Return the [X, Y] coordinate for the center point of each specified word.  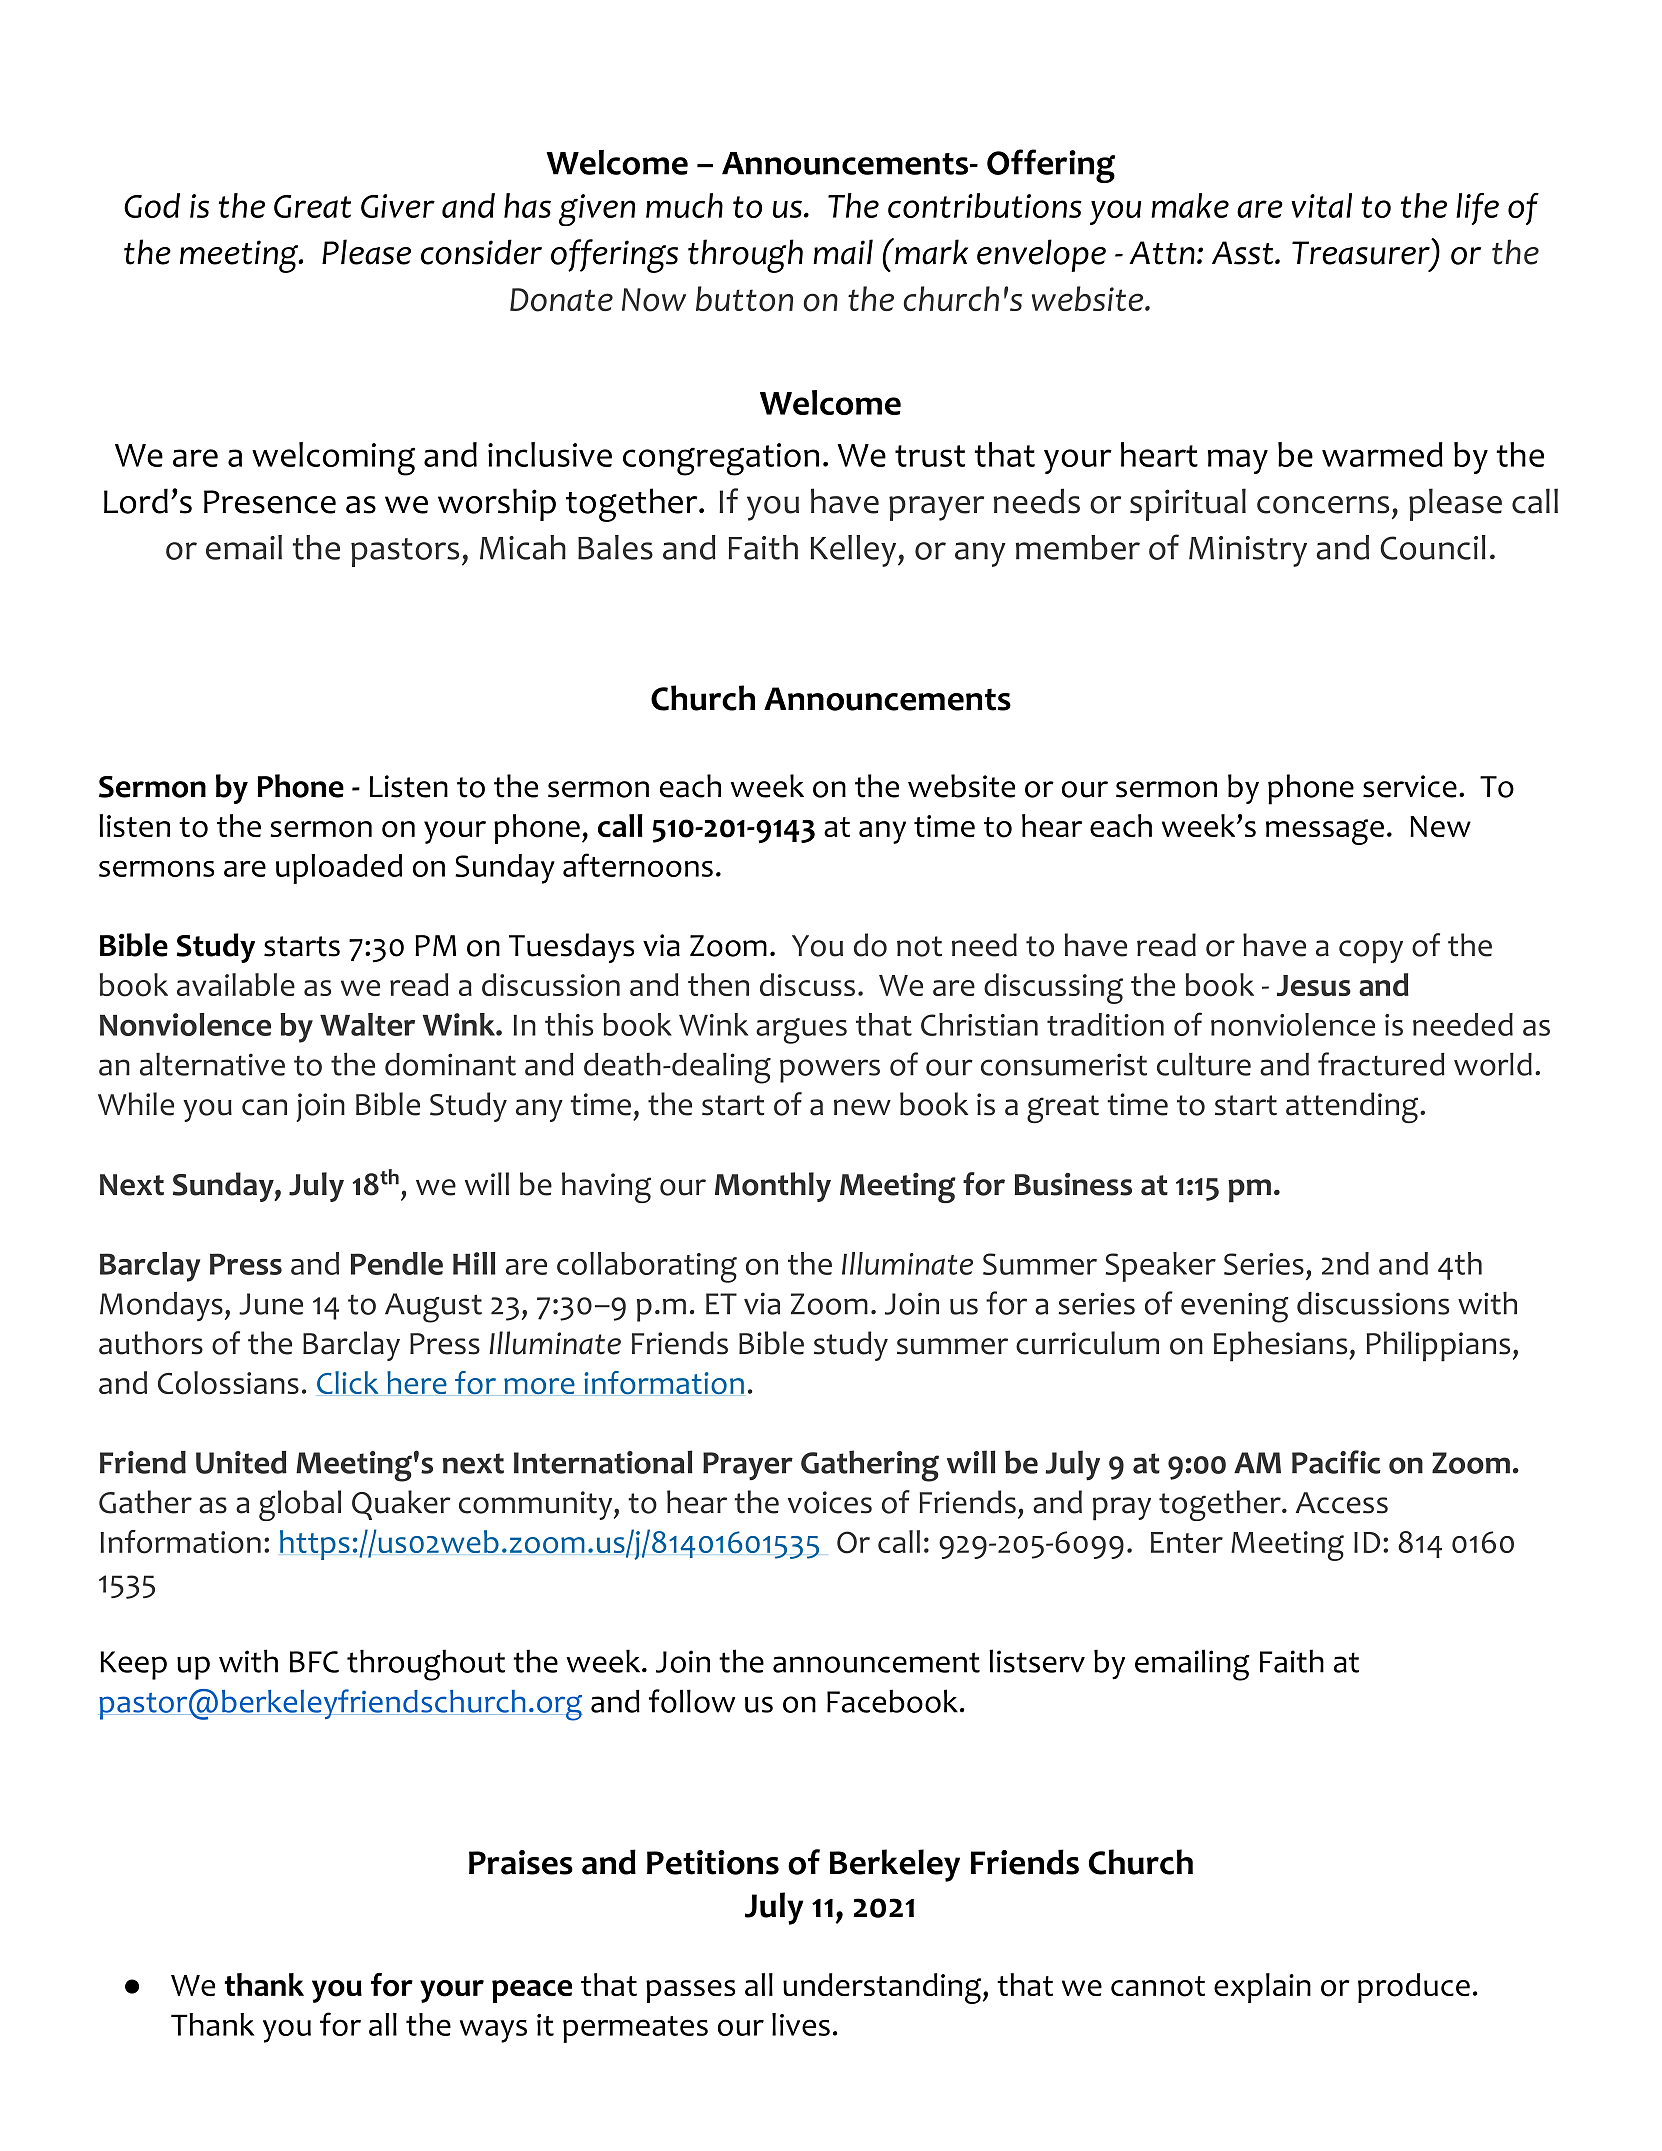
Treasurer [1362, 252]
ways [493, 2031]
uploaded [339, 869]
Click [347, 1382]
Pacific [1336, 1462]
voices [830, 1502]
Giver [398, 206]
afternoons [638, 865]
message [1325, 832]
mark [930, 251]
